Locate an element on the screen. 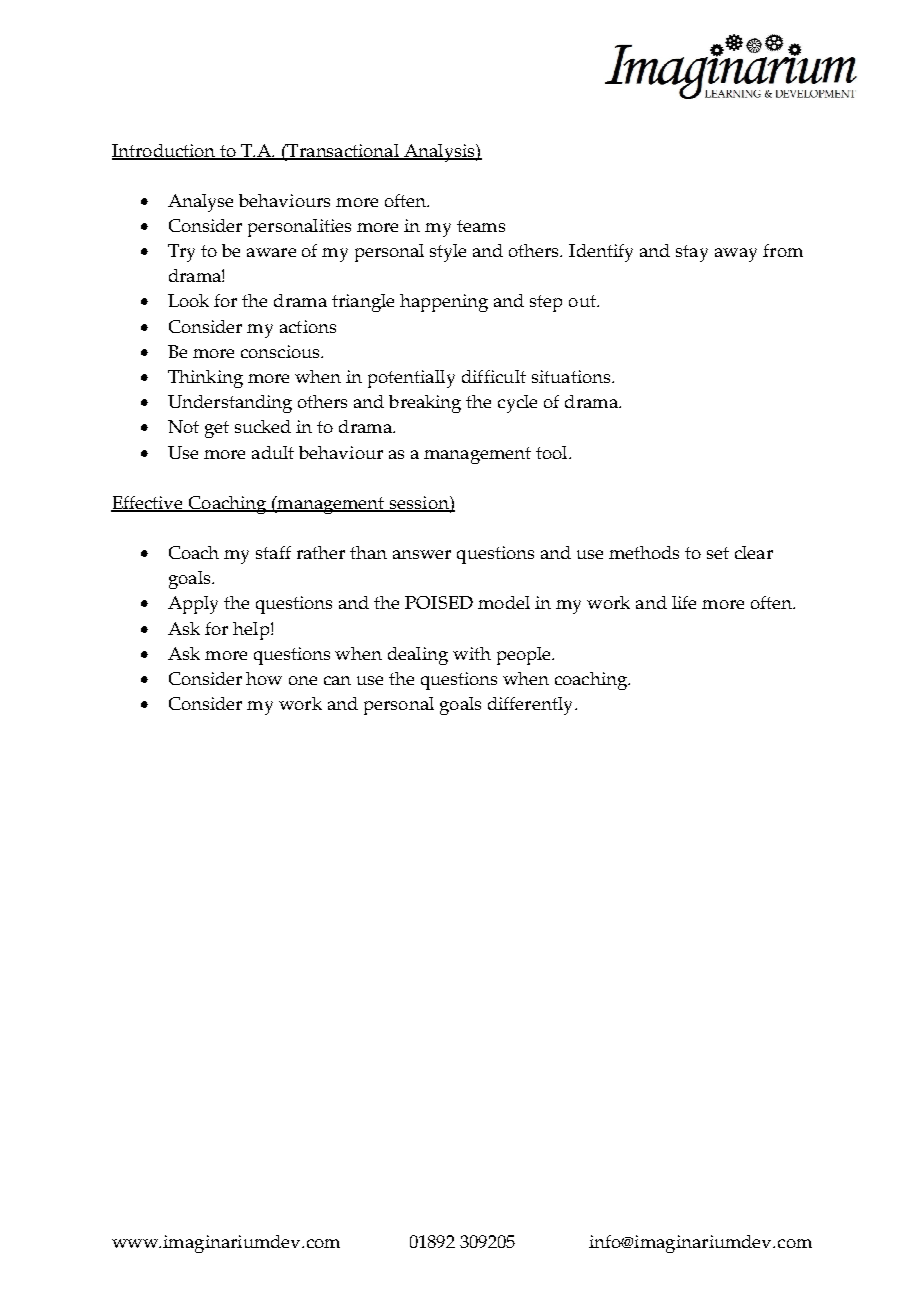 Image resolution: width=924 pixels, height=1308 pixels. Introduction is located at coordinates (165, 152).
